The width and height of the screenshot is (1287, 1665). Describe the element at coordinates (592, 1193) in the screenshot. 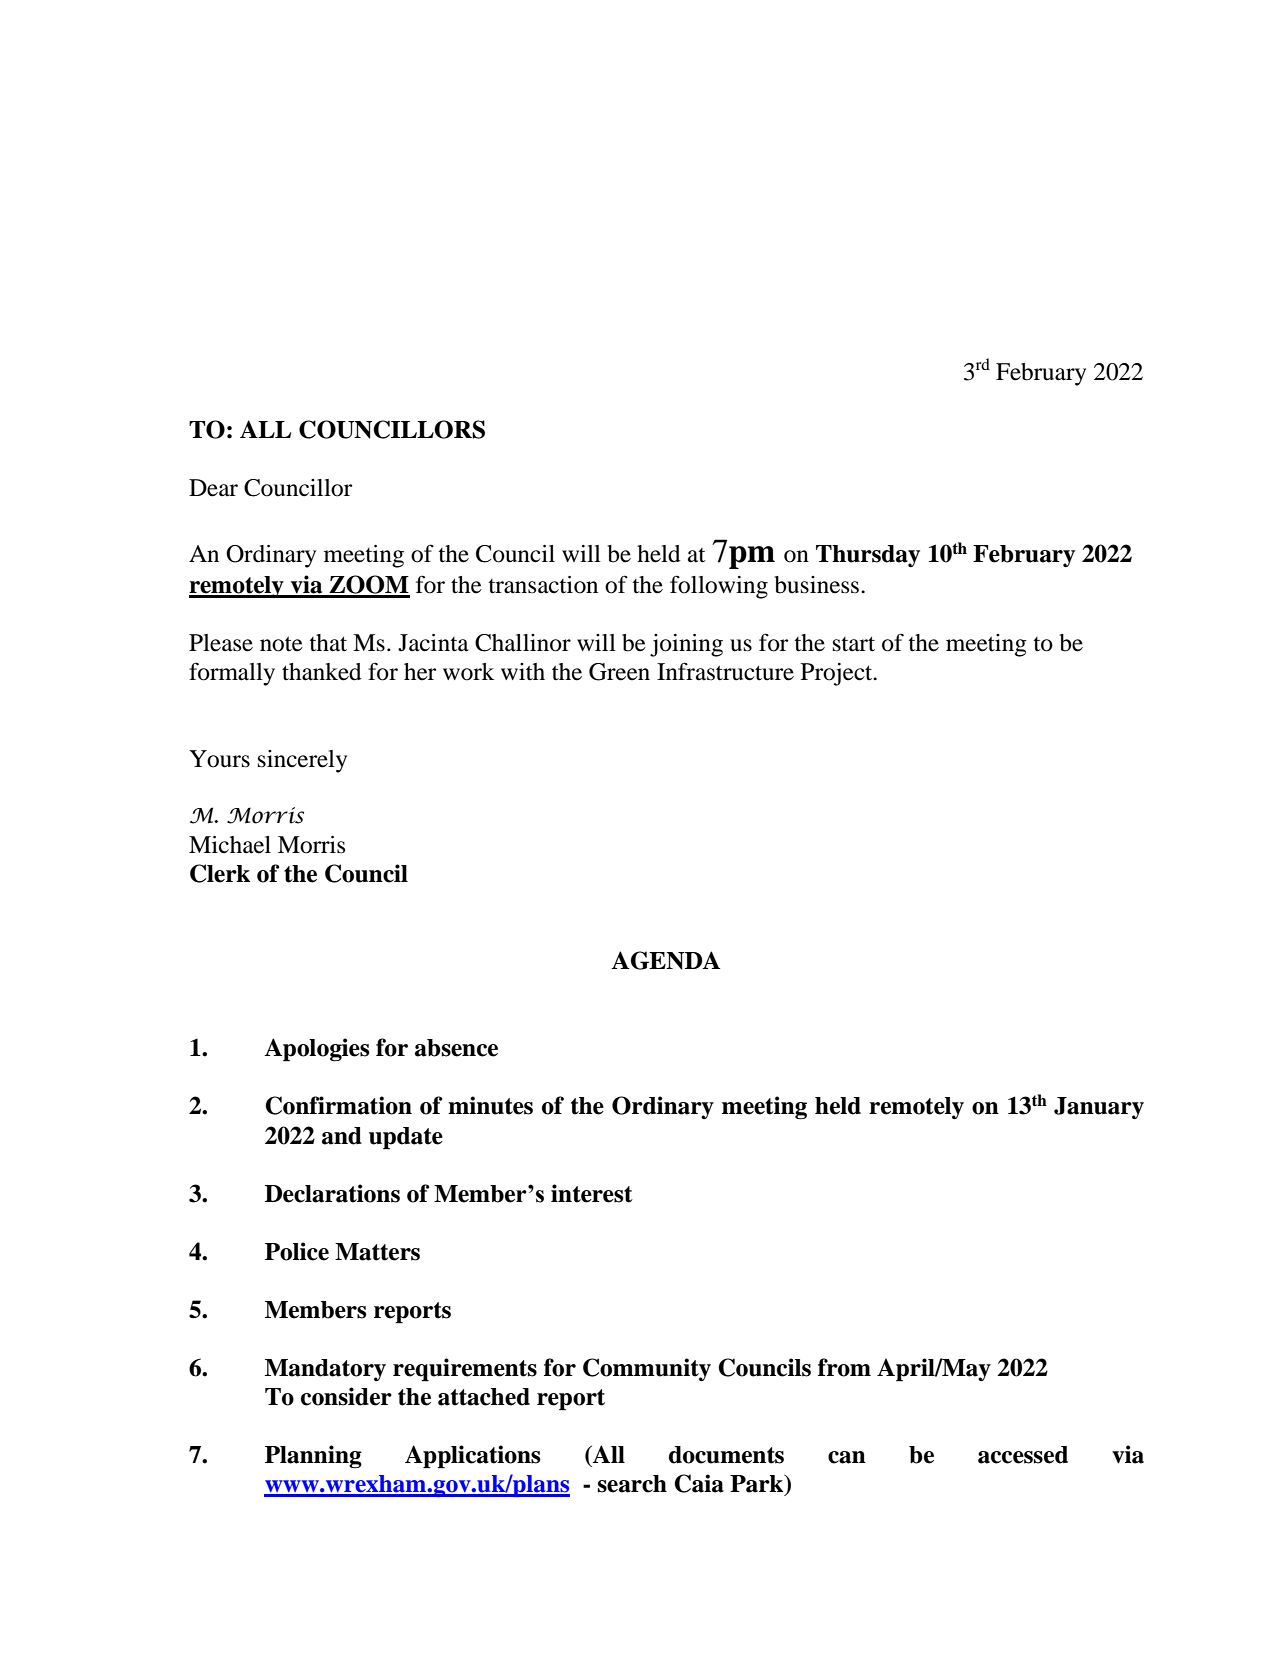

I see `interest` at that location.
